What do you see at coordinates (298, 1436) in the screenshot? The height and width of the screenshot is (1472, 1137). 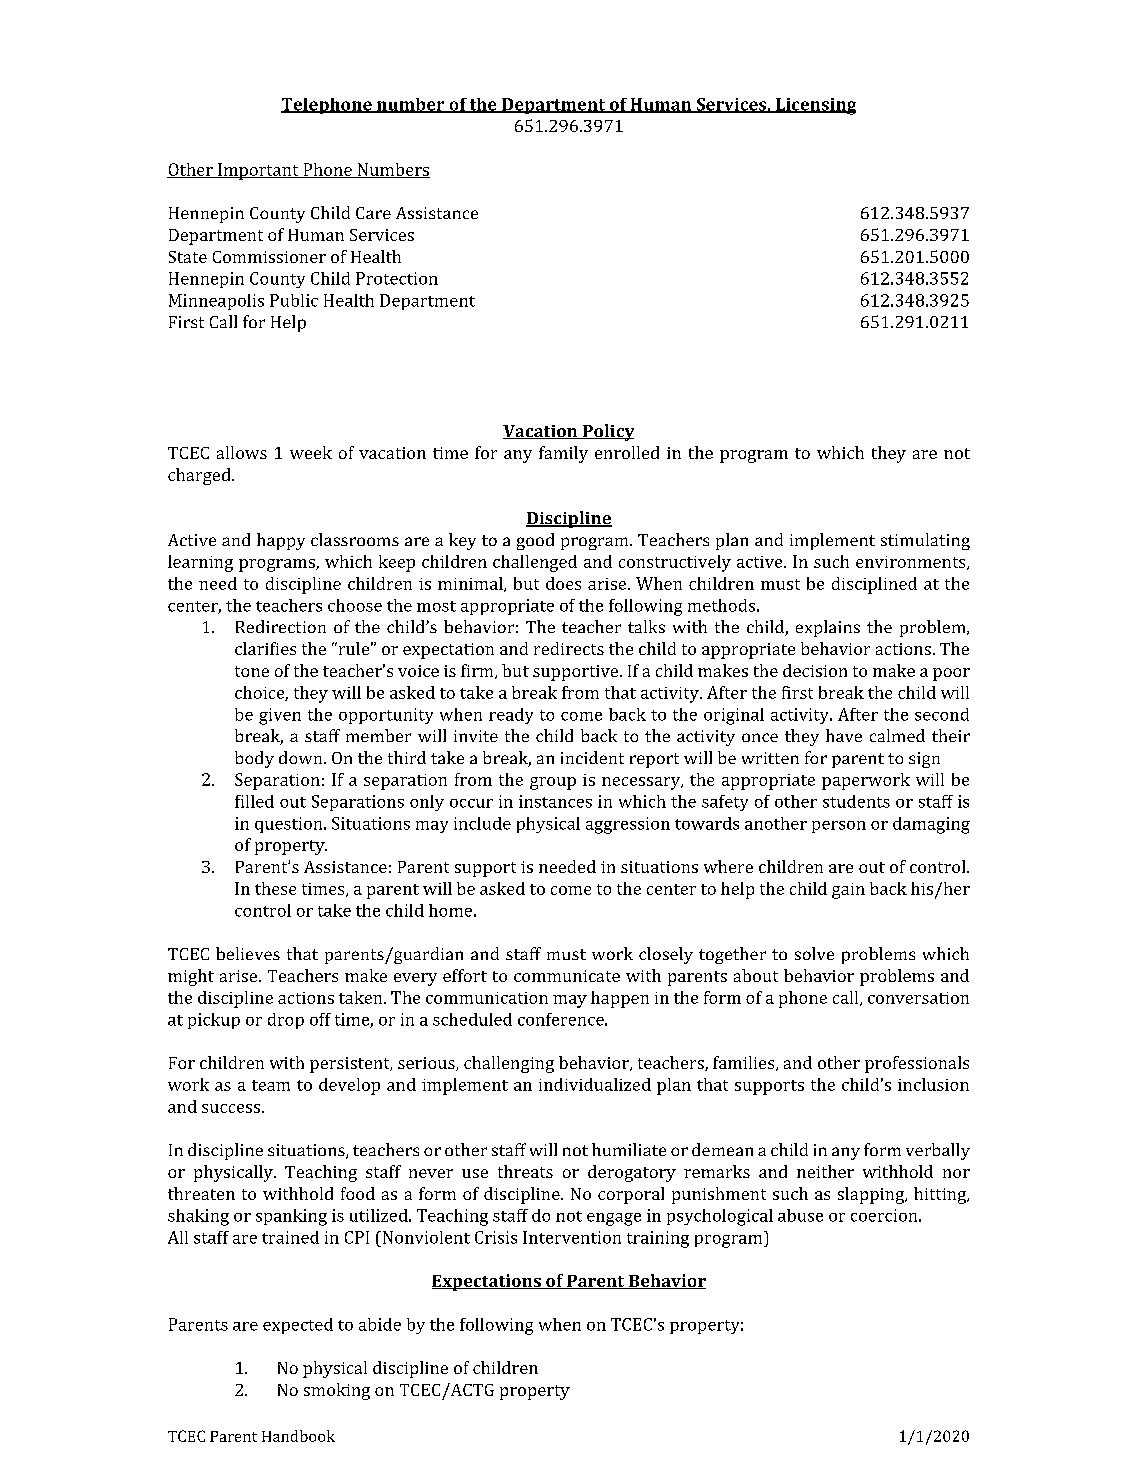 I see `Handbook` at bounding box center [298, 1436].
